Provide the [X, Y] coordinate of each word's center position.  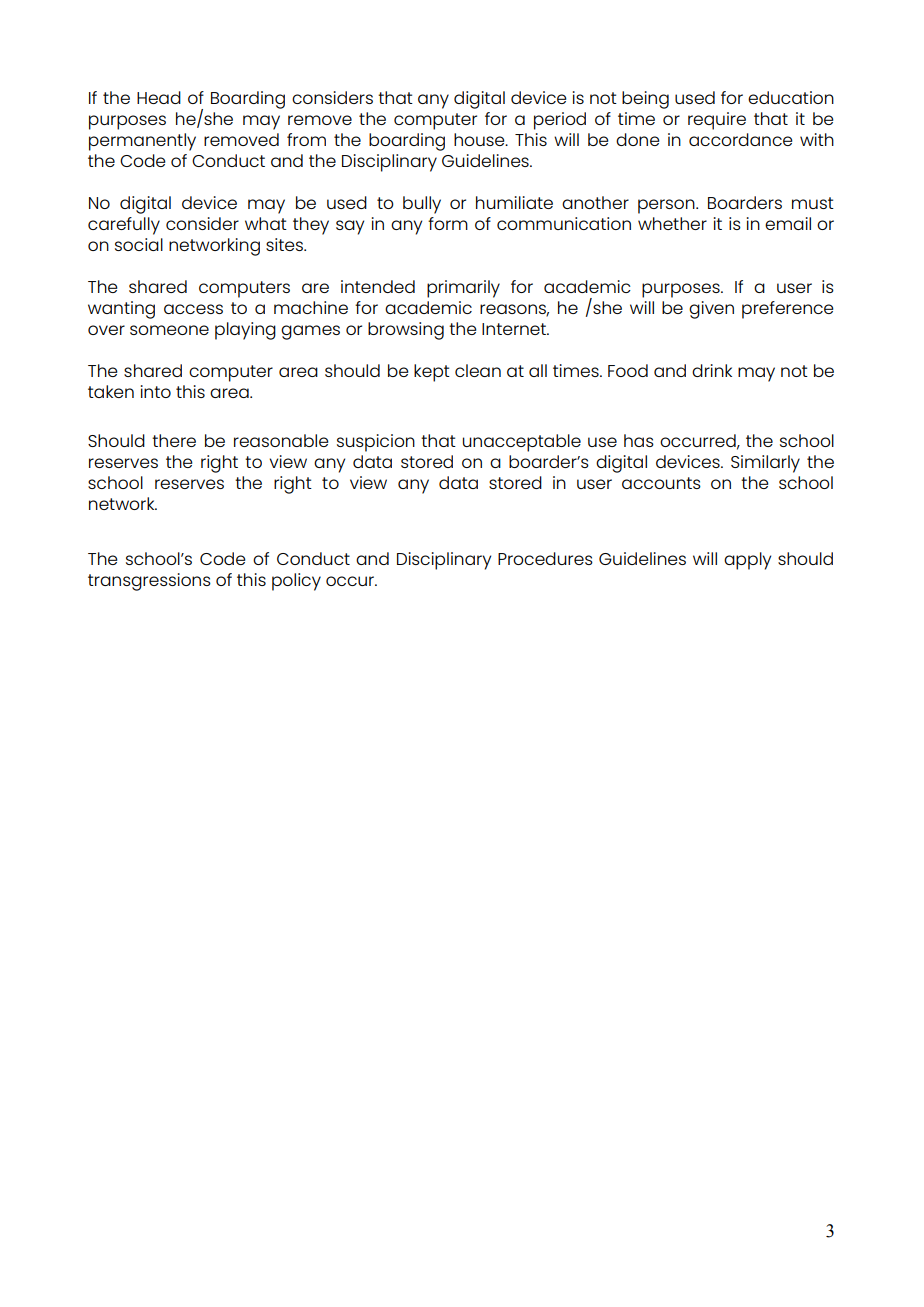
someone [169, 330]
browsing [406, 331]
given [711, 310]
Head [159, 97]
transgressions [149, 582]
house [480, 139]
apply [747, 561]
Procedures [545, 558]
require [717, 121]
